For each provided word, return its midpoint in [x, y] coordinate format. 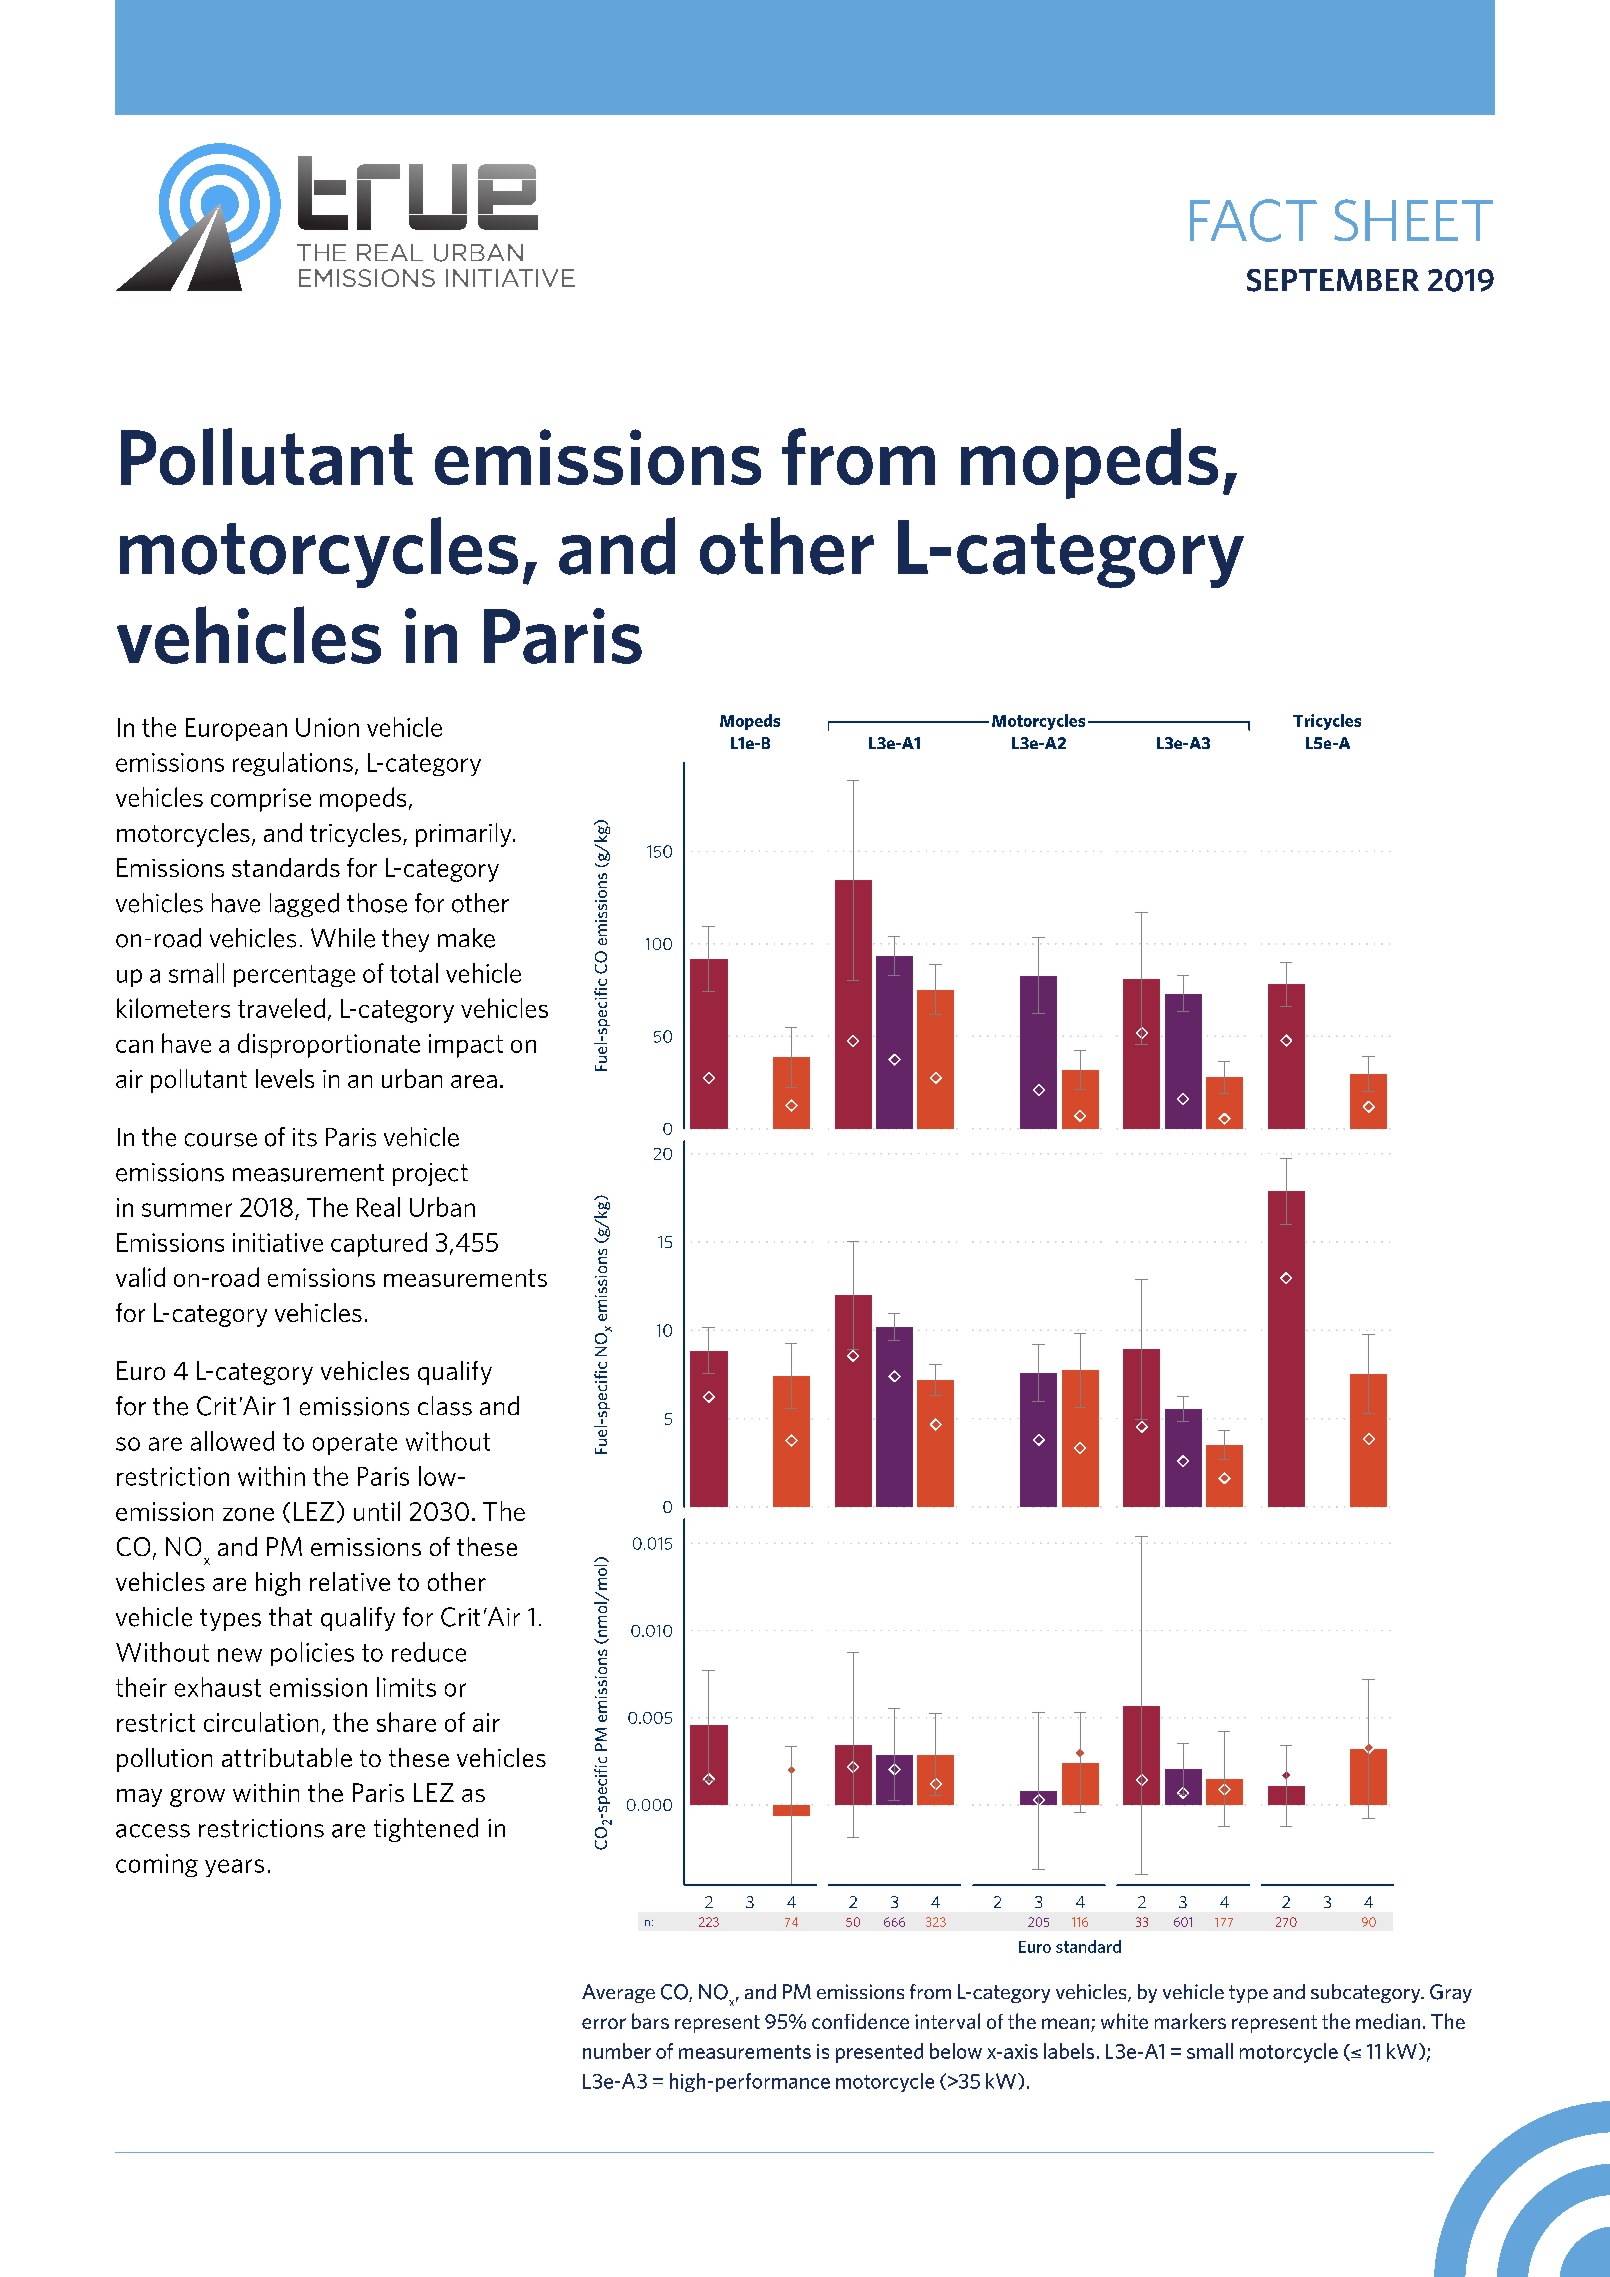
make [466, 938]
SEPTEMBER [1333, 280]
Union [327, 727]
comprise [261, 800]
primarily [465, 835]
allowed [232, 1441]
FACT [1253, 220]
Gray [1451, 1993]
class [445, 1406]
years [234, 1868]
